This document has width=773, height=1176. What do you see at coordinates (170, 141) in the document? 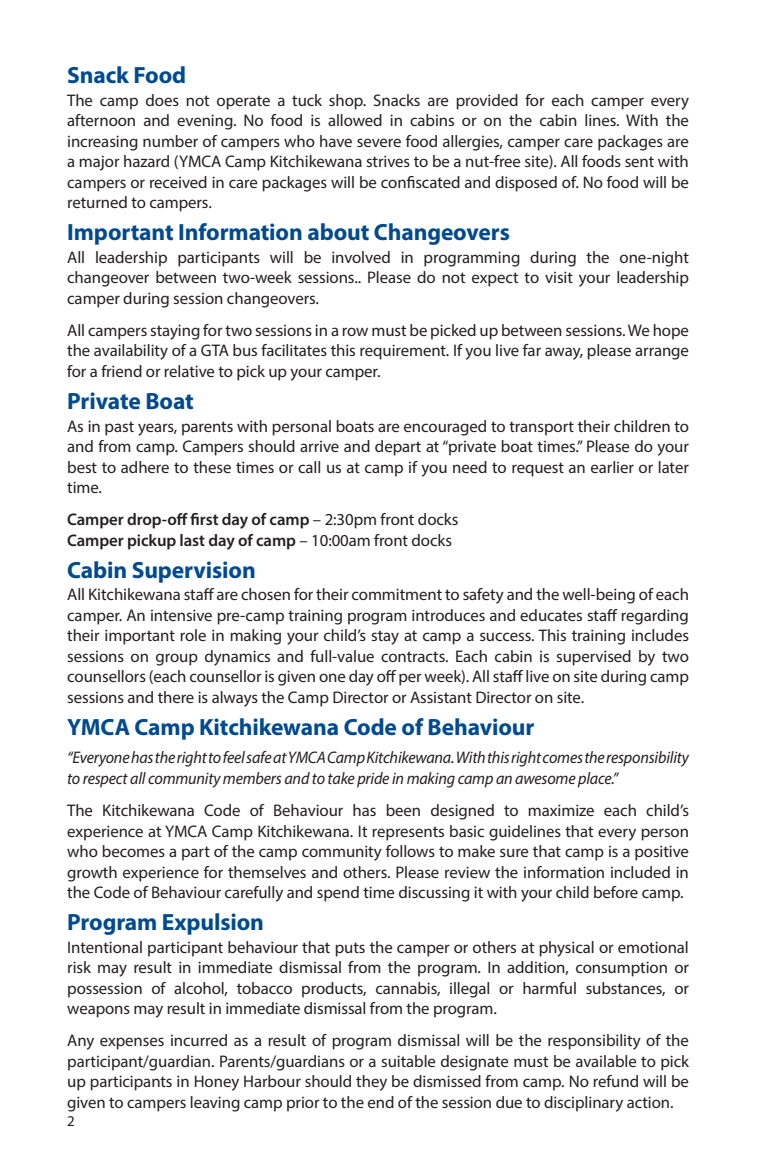
I see `number` at bounding box center [170, 141].
